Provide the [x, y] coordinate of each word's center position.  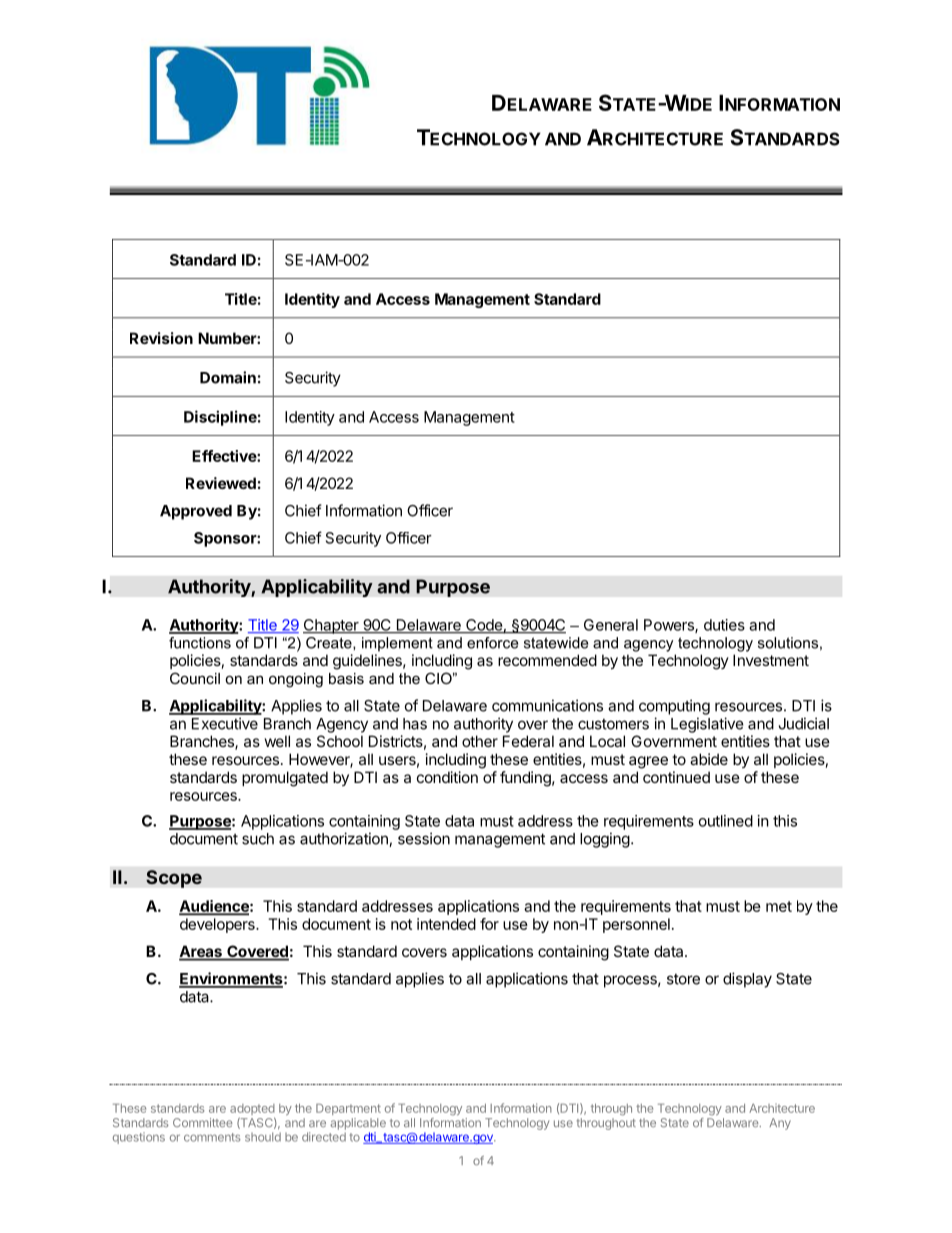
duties [724, 625]
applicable [358, 1124]
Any [780, 1124]
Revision [161, 338]
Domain [228, 377]
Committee [202, 1122]
